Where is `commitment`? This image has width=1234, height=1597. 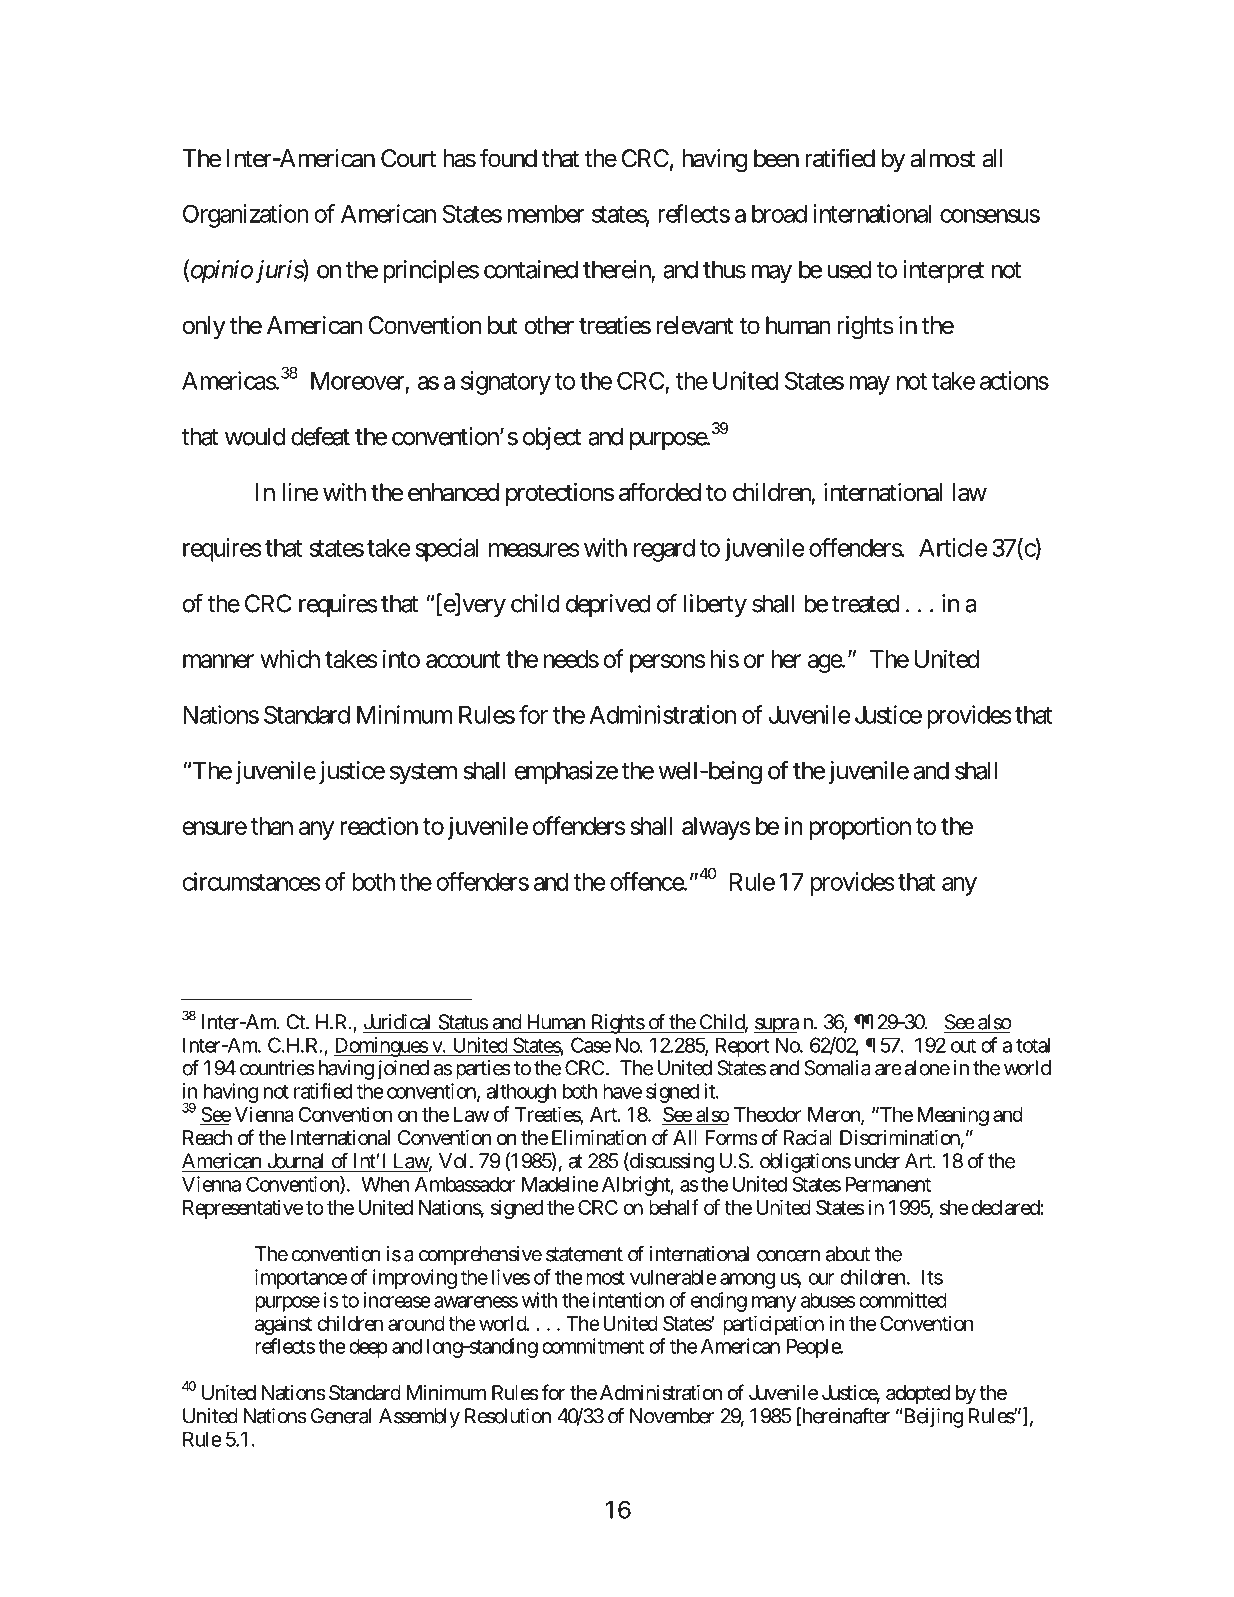
commitment is located at coordinates (593, 1346).
